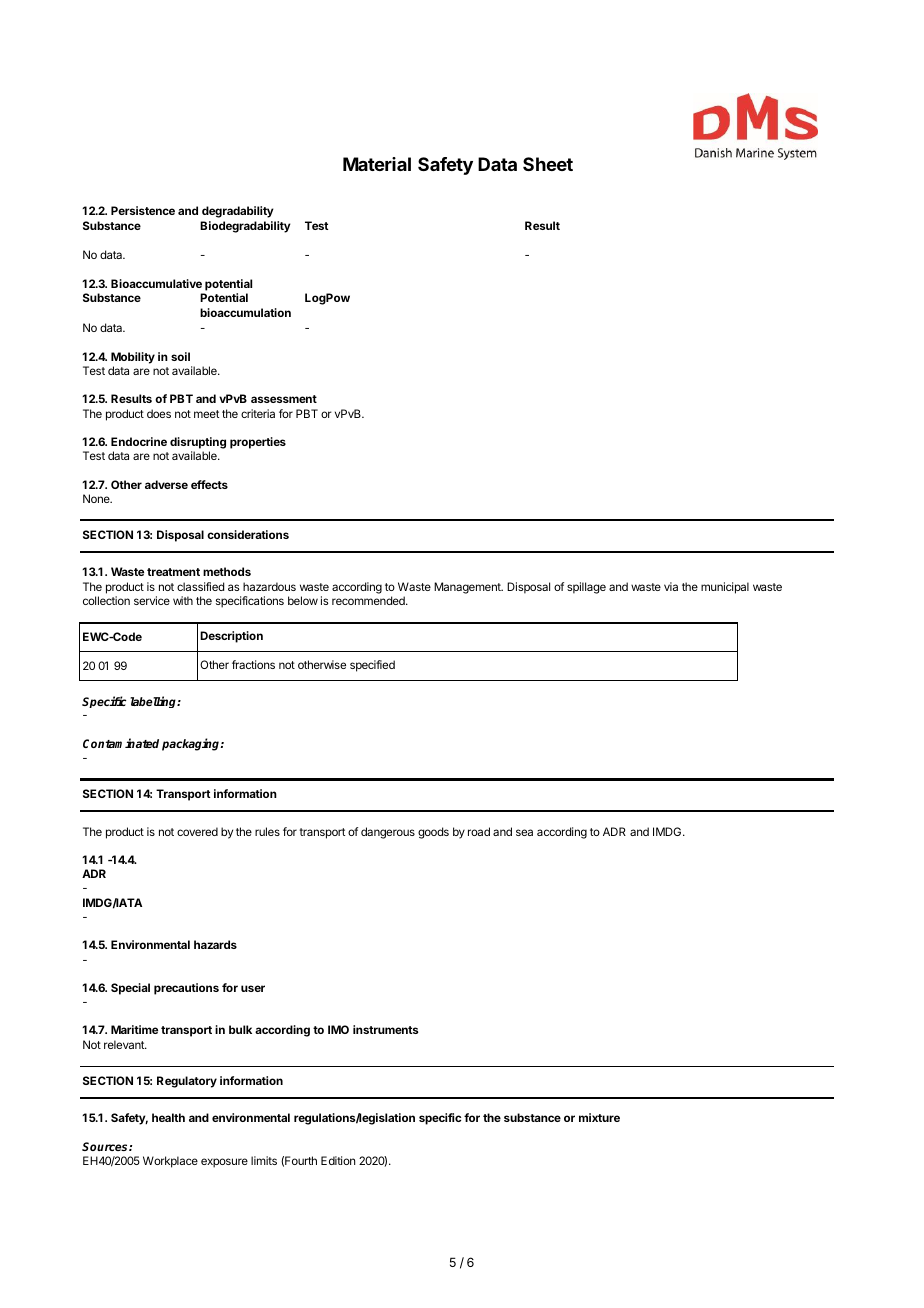 The height and width of the screenshot is (1308, 924). Describe the element at coordinates (548, 164) in the screenshot. I see `Sheet` at that location.
